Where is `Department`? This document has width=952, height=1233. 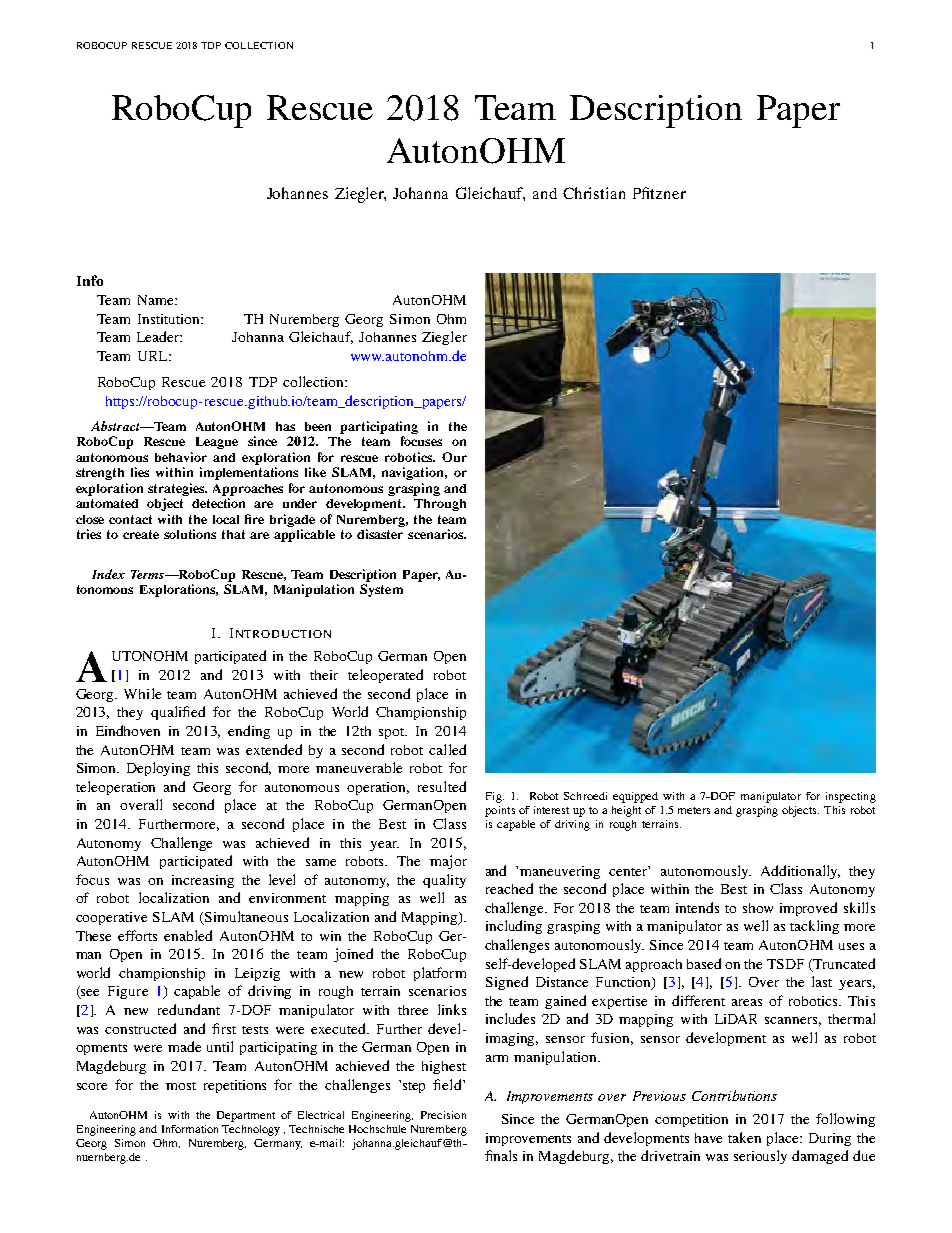 Department is located at coordinates (246, 1116).
